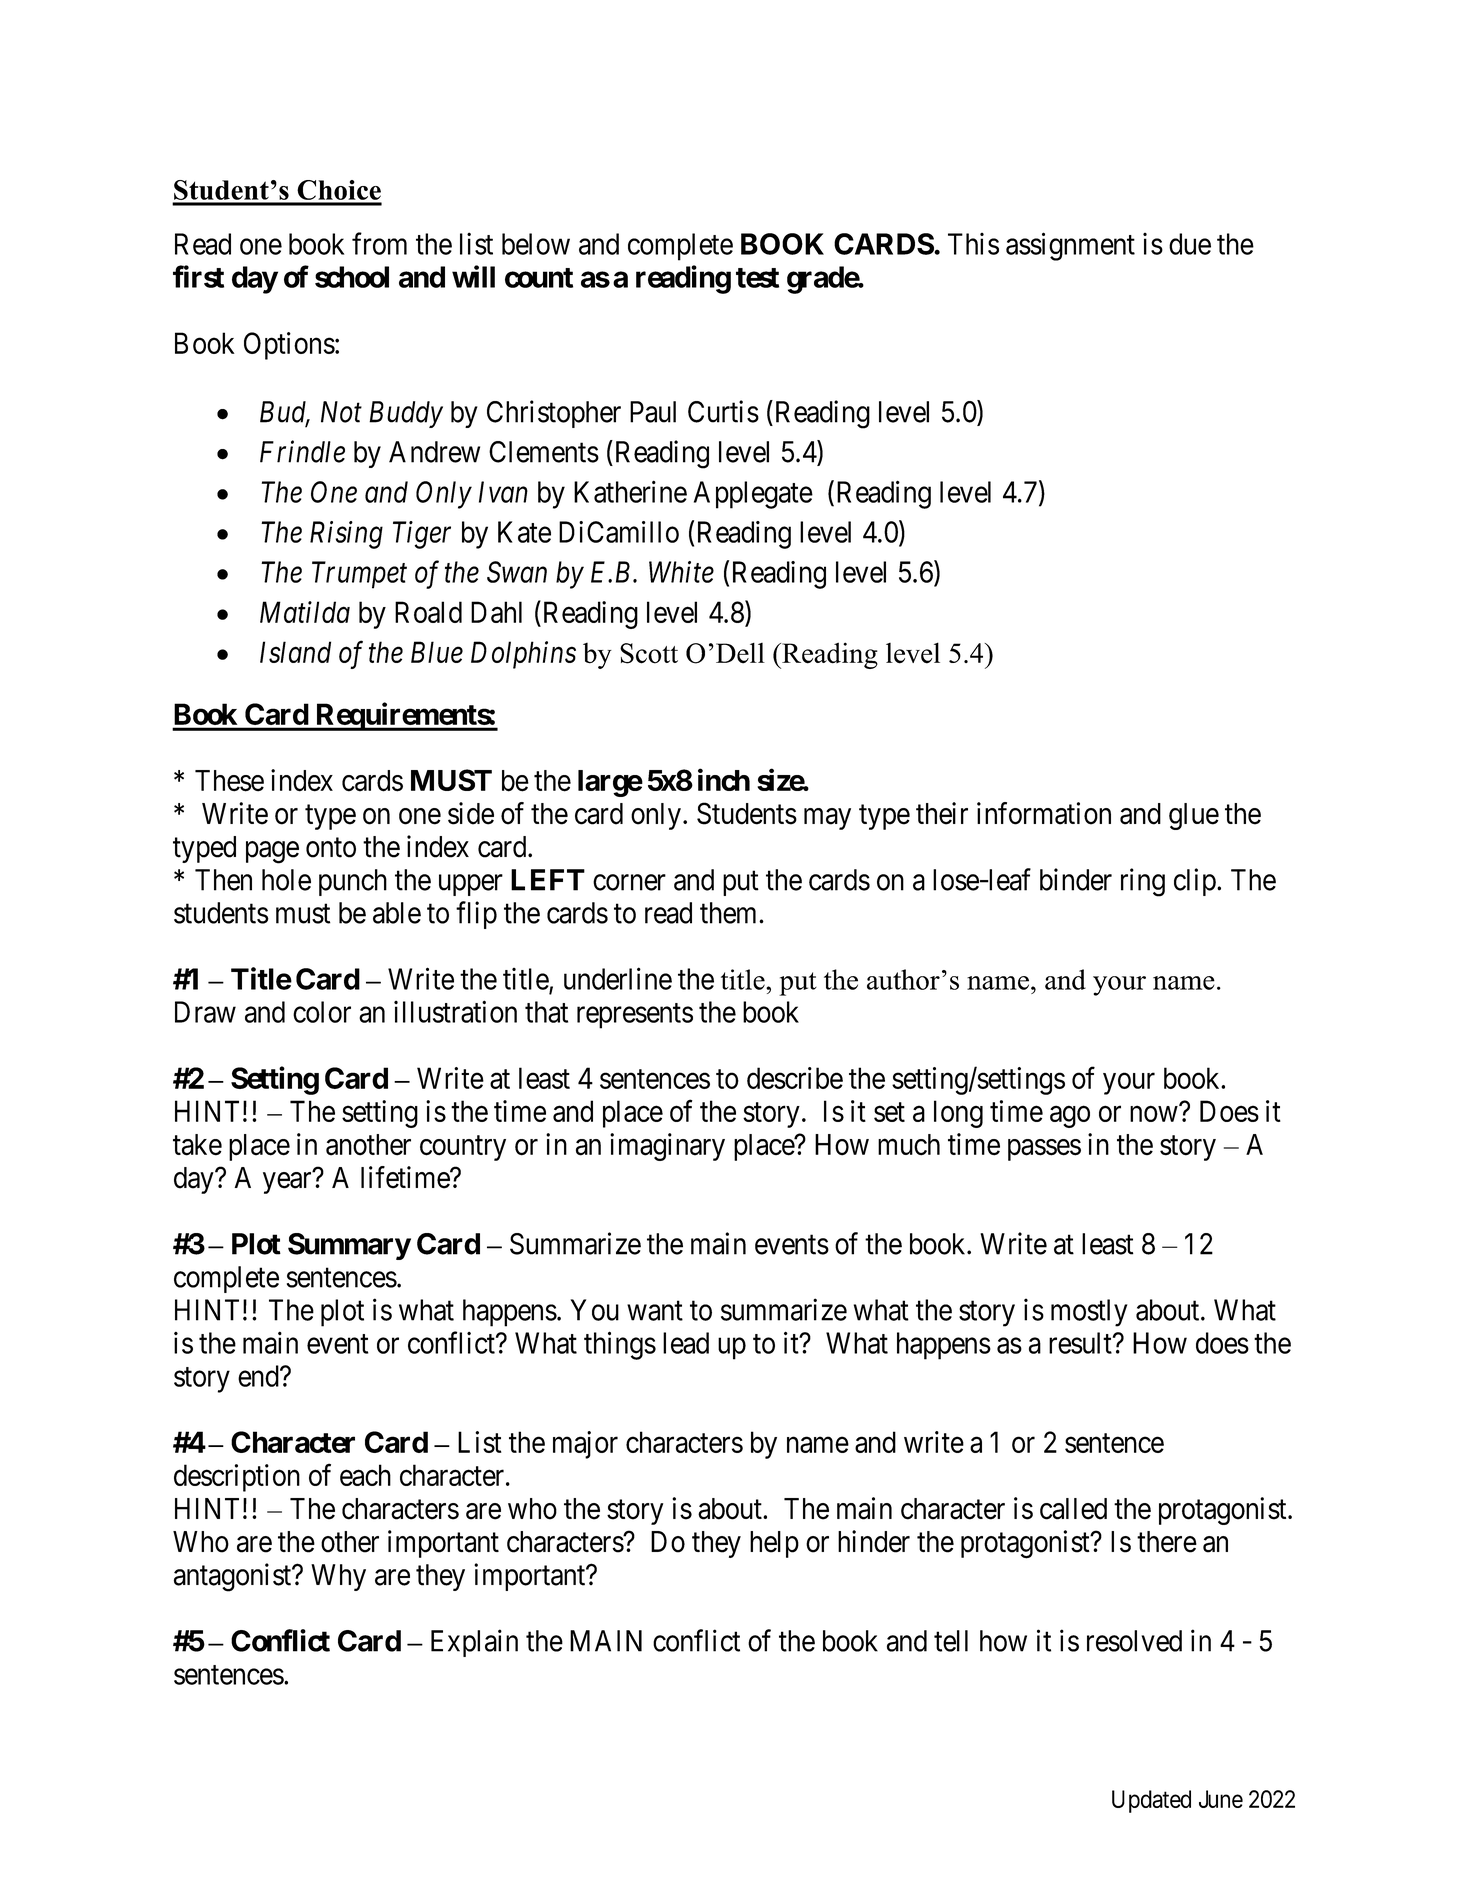 Image resolution: width=1468 pixels, height=1899 pixels. Describe the element at coordinates (618, 978) in the page. I see `underline` at that location.
